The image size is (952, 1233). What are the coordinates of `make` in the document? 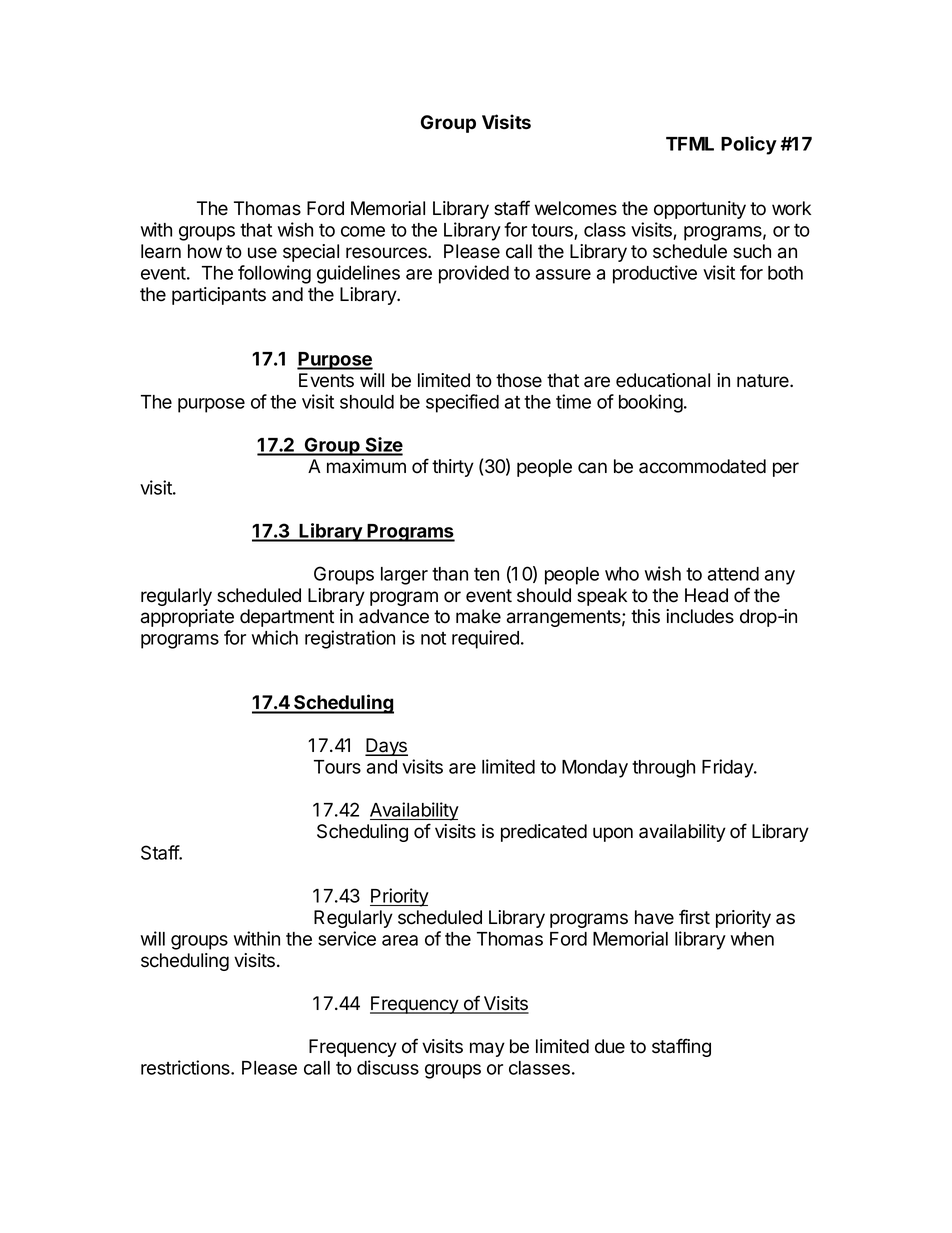 It's located at (478, 616).
